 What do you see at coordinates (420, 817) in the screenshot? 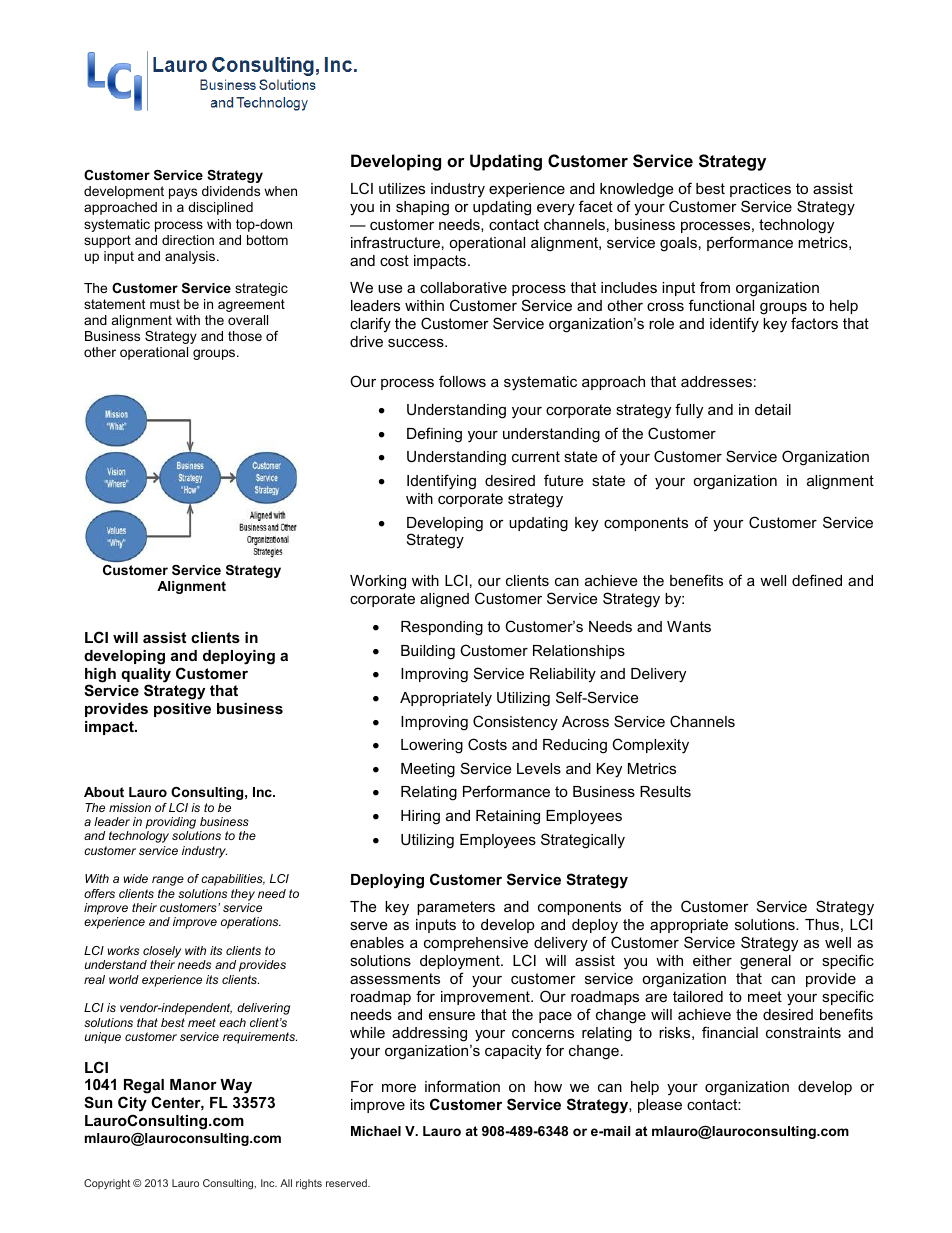
I see `Hiring` at bounding box center [420, 817].
